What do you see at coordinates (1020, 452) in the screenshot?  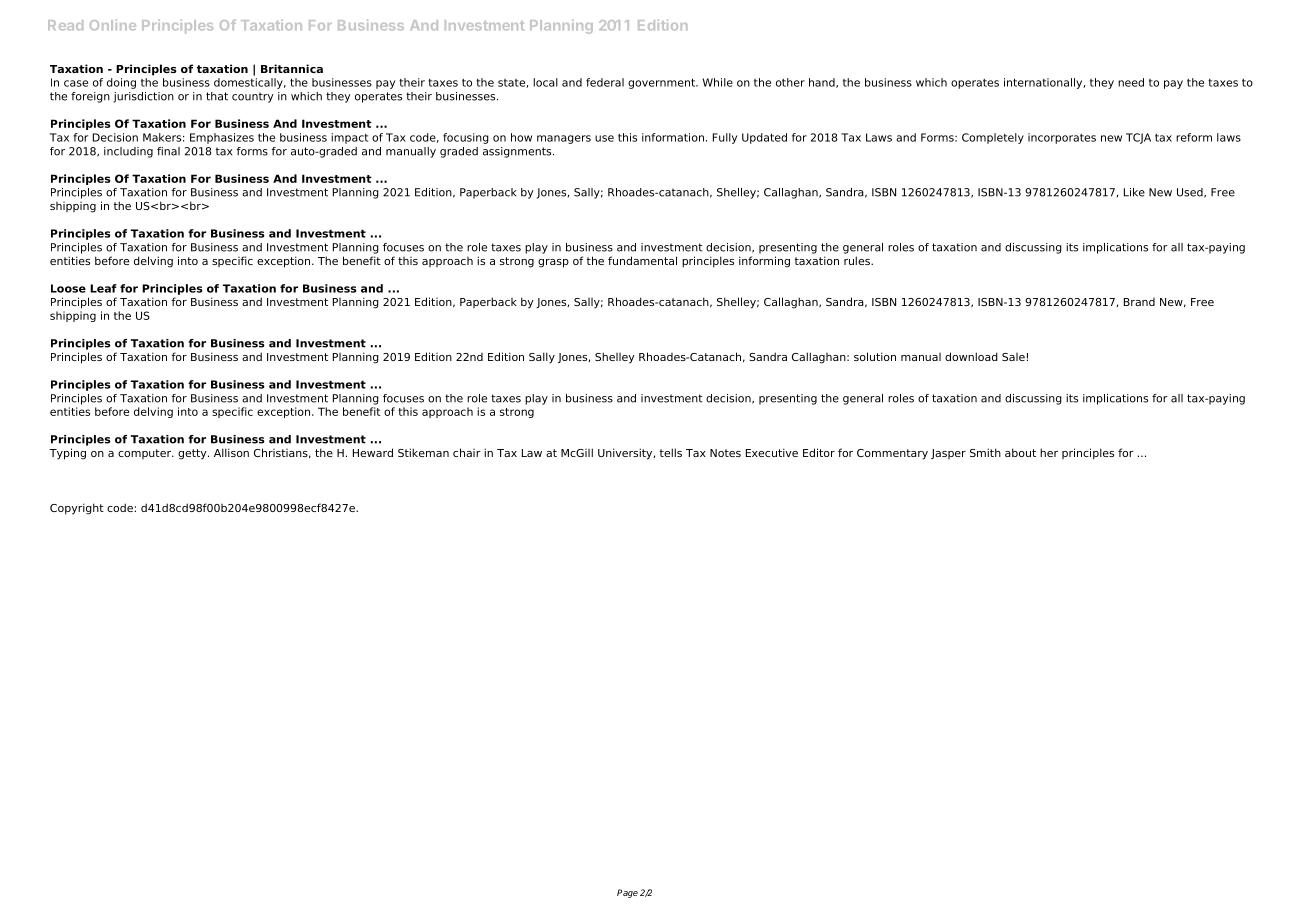 I see `about` at bounding box center [1020, 452].
